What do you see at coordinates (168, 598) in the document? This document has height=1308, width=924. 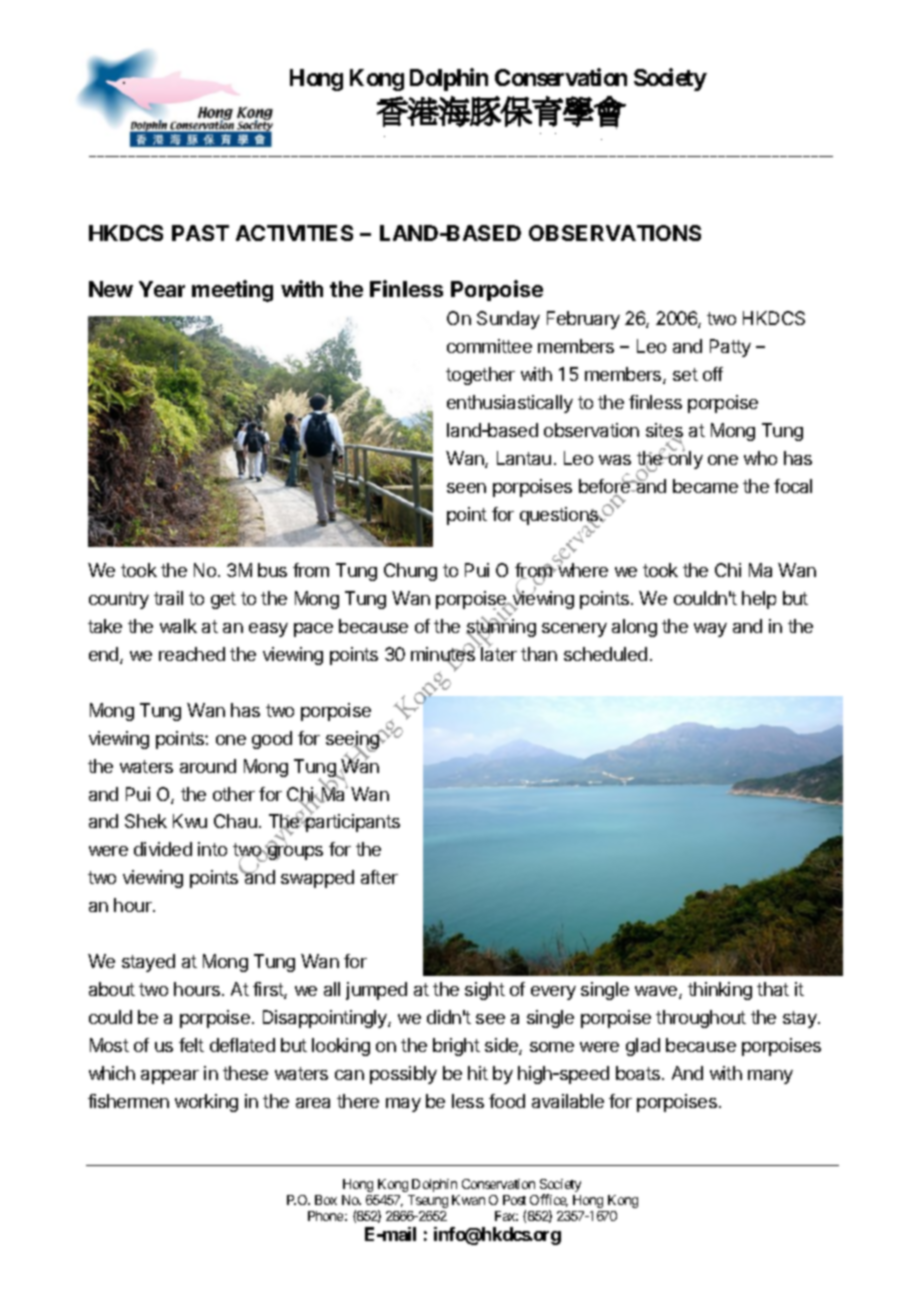 I see `trail` at bounding box center [168, 598].
